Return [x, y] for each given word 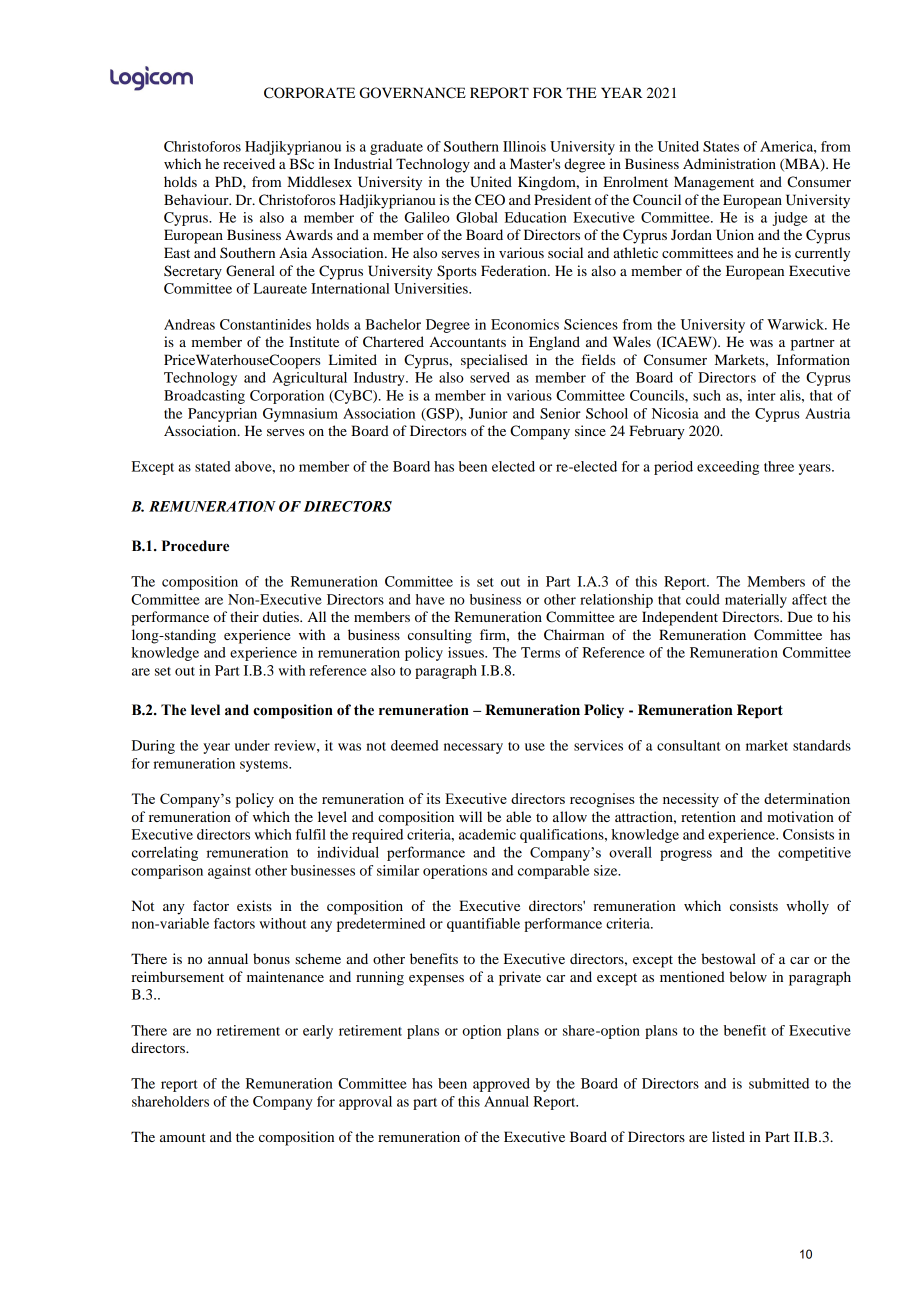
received [249, 163]
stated [213, 466]
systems [265, 766]
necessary [473, 748]
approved [501, 1085]
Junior [488, 413]
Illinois [524, 146]
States [721, 146]
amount [183, 1137]
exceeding [728, 468]
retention [708, 816]
